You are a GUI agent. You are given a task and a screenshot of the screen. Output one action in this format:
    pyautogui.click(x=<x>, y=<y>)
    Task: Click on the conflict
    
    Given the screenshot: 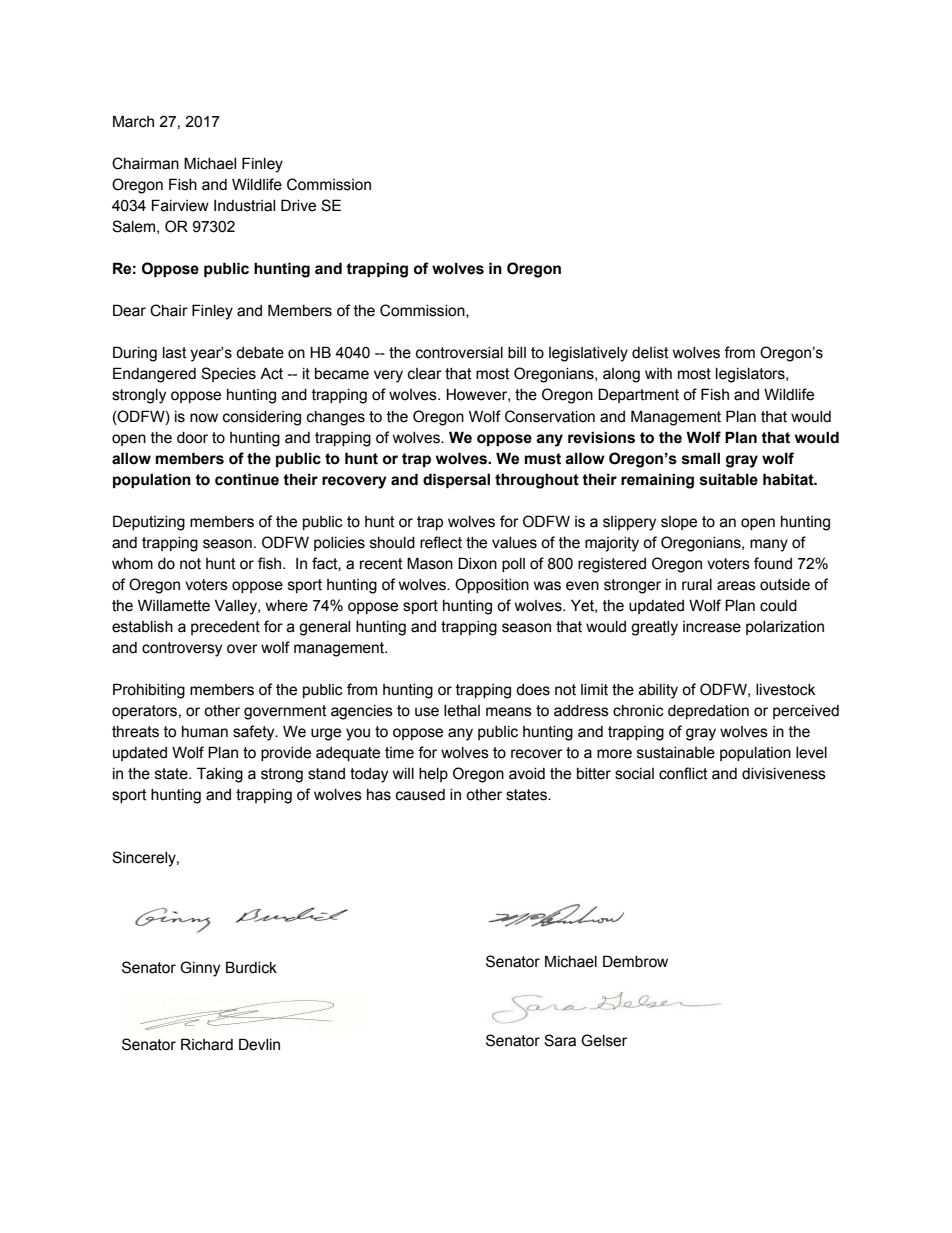 What is the action you would take?
    pyautogui.click(x=683, y=773)
